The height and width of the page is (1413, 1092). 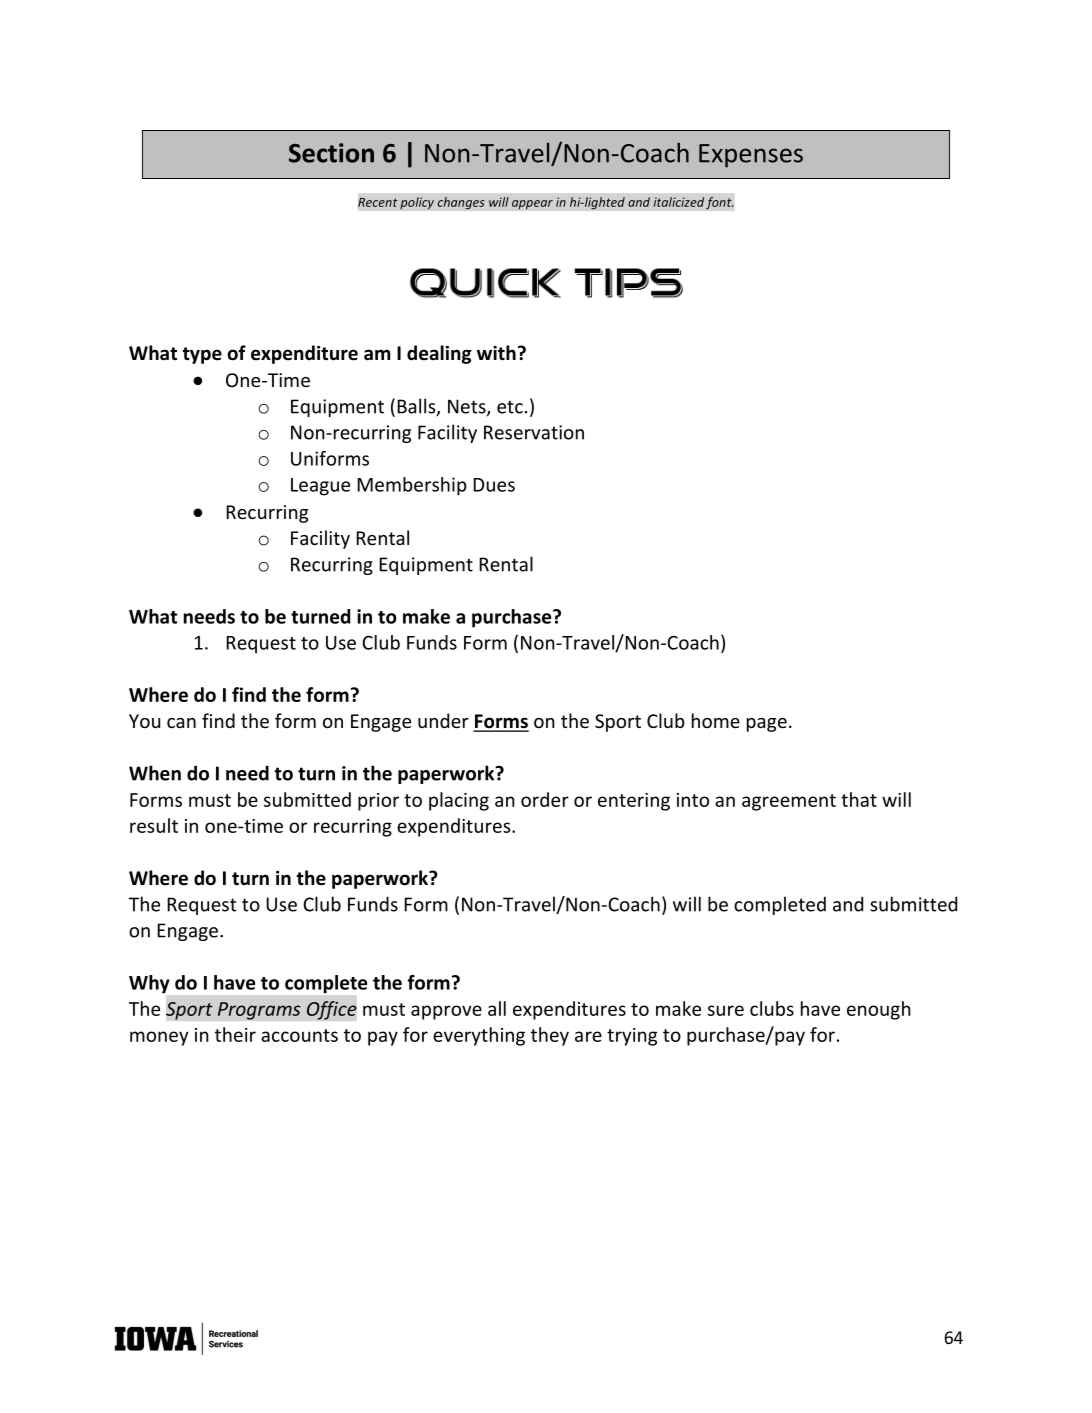 I want to click on page, so click(x=767, y=725).
